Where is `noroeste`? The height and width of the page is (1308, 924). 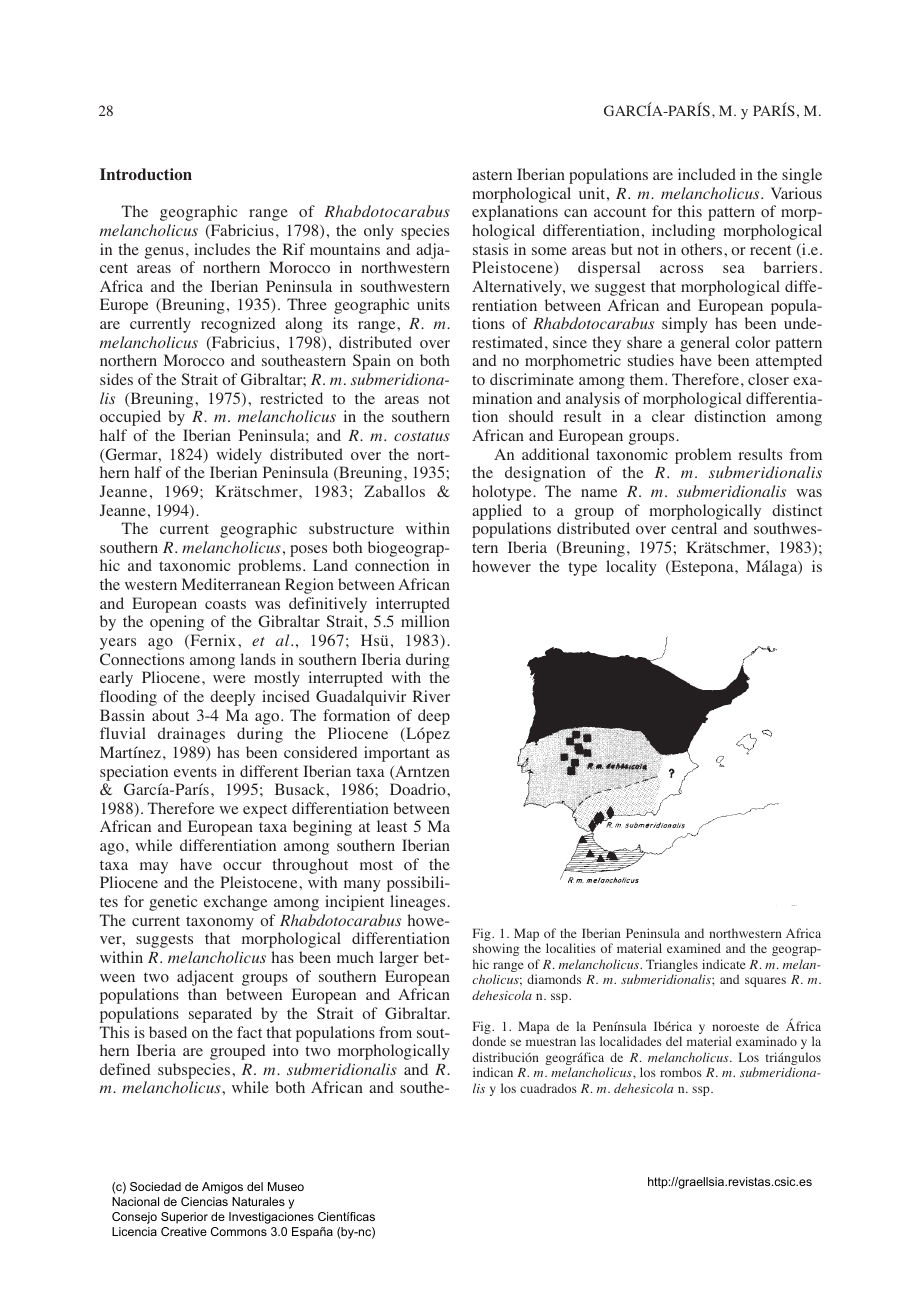
noroeste is located at coordinates (735, 1027).
